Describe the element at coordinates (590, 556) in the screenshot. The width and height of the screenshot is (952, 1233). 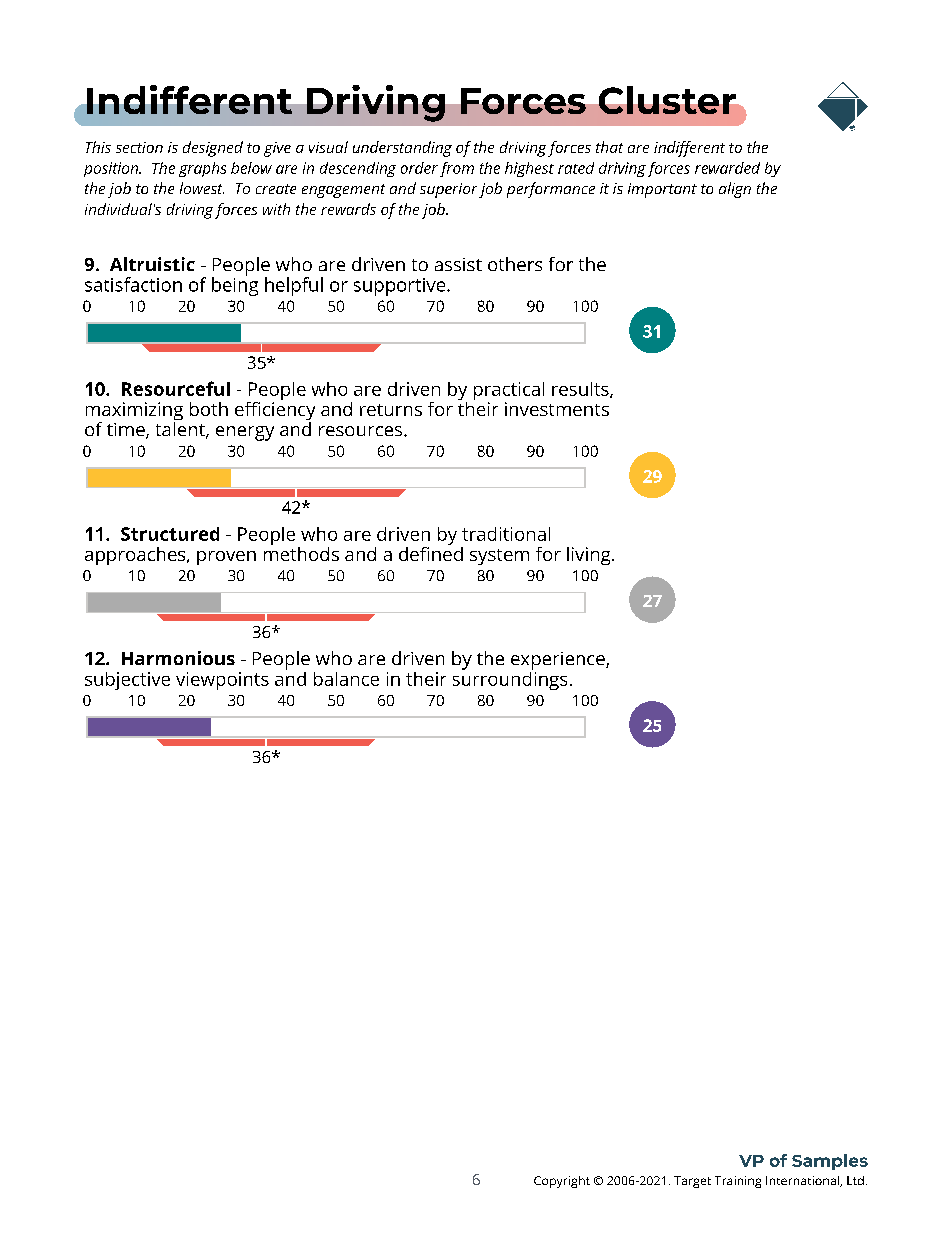
I see `living` at that location.
